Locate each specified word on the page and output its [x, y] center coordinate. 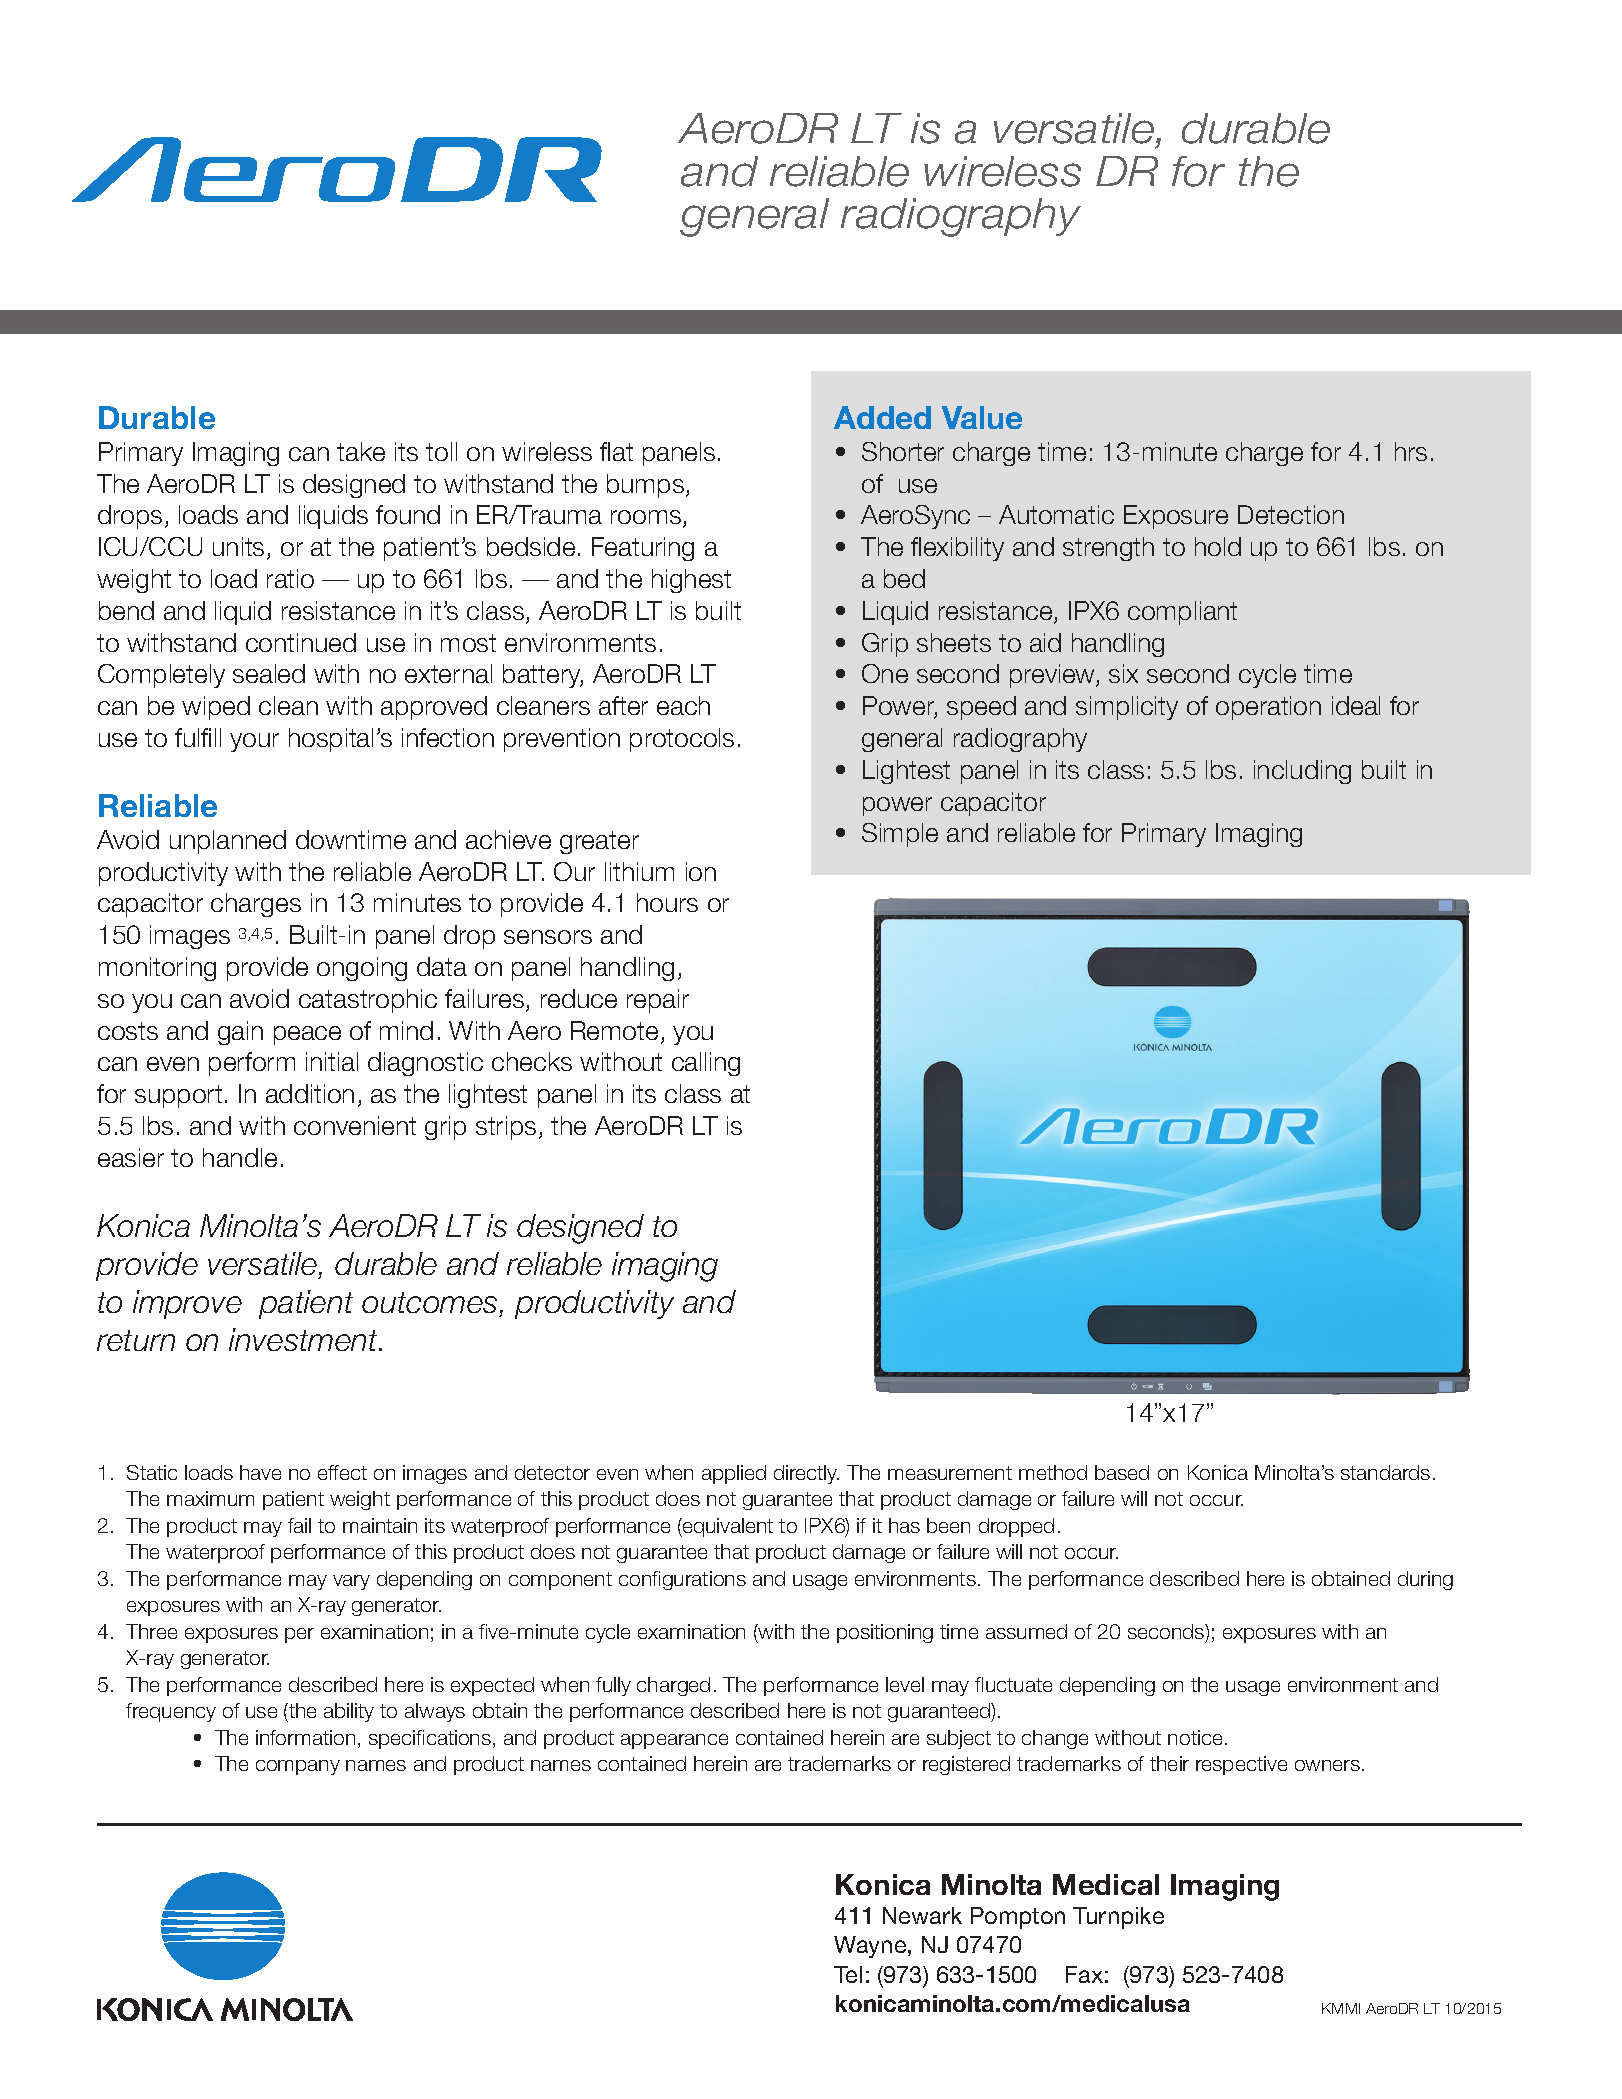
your [254, 742]
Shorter [903, 451]
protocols [682, 740]
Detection [1291, 514]
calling [706, 1064]
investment [305, 1339]
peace [307, 1035]
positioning [885, 1633]
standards [1385, 1472]
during [1425, 1580]
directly [806, 1474]
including [1302, 772]
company [298, 1767]
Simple [900, 835]
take [361, 451]
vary [351, 1582]
